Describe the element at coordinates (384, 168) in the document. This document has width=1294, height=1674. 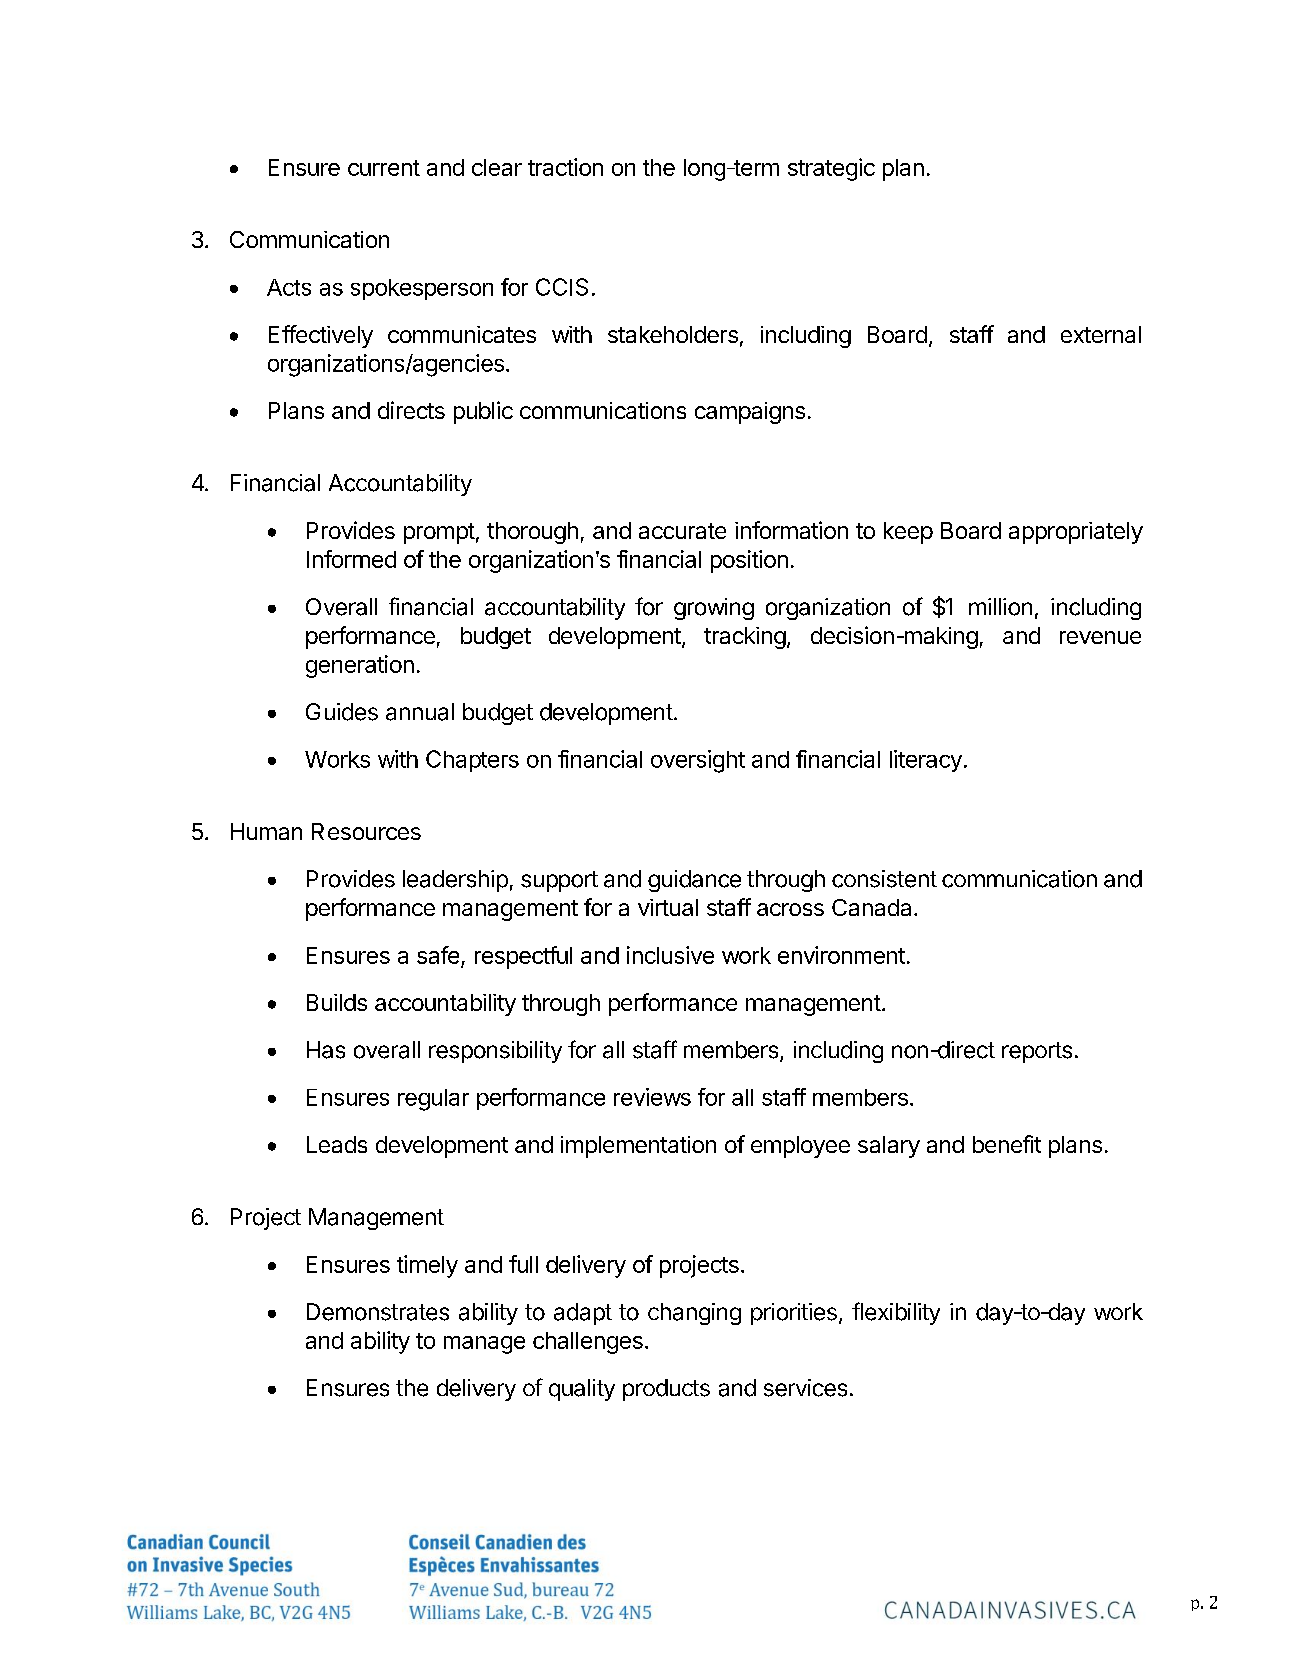
I see `current` at that location.
